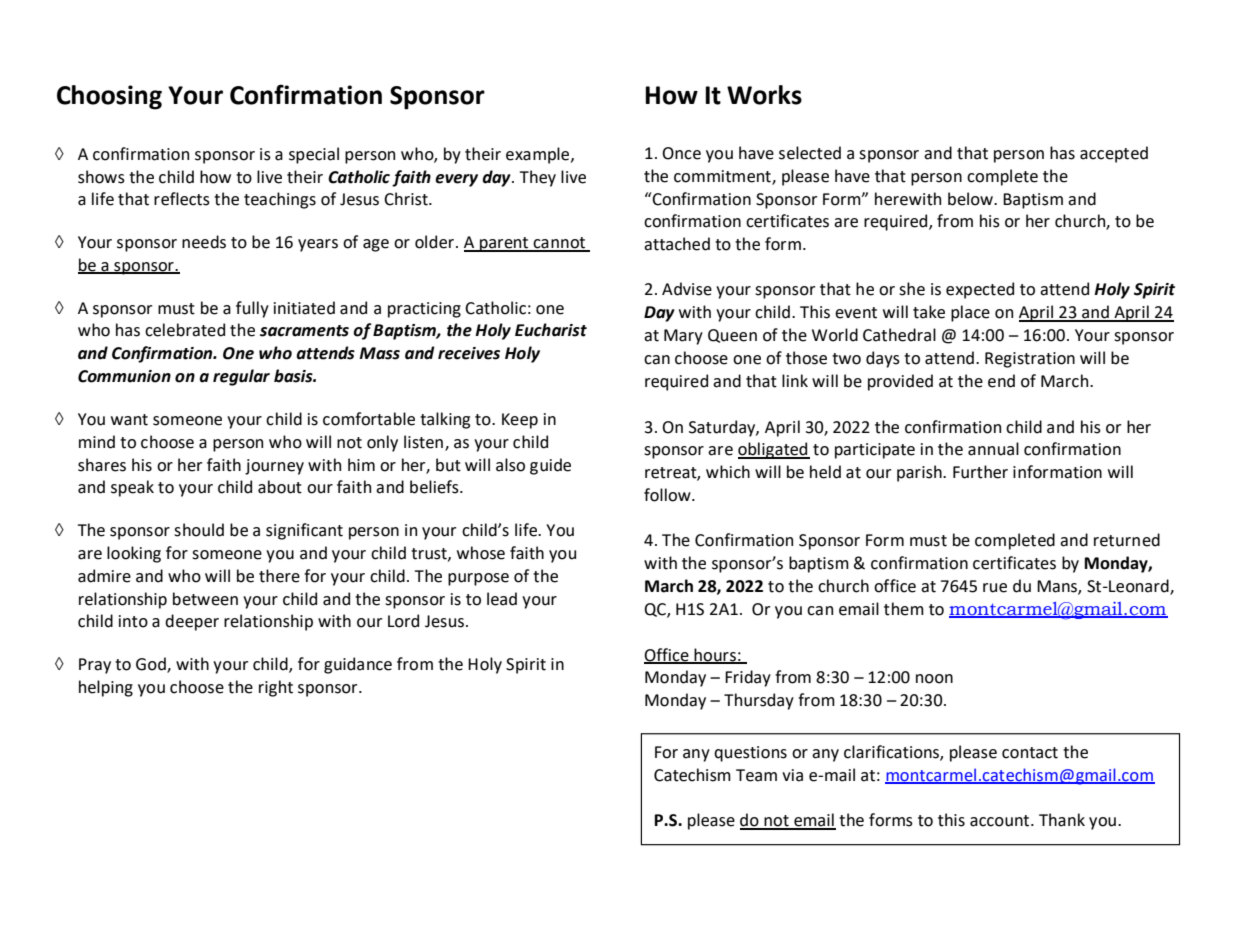 The width and height of the screenshot is (1233, 952). I want to click on Choosing, so click(109, 97).
